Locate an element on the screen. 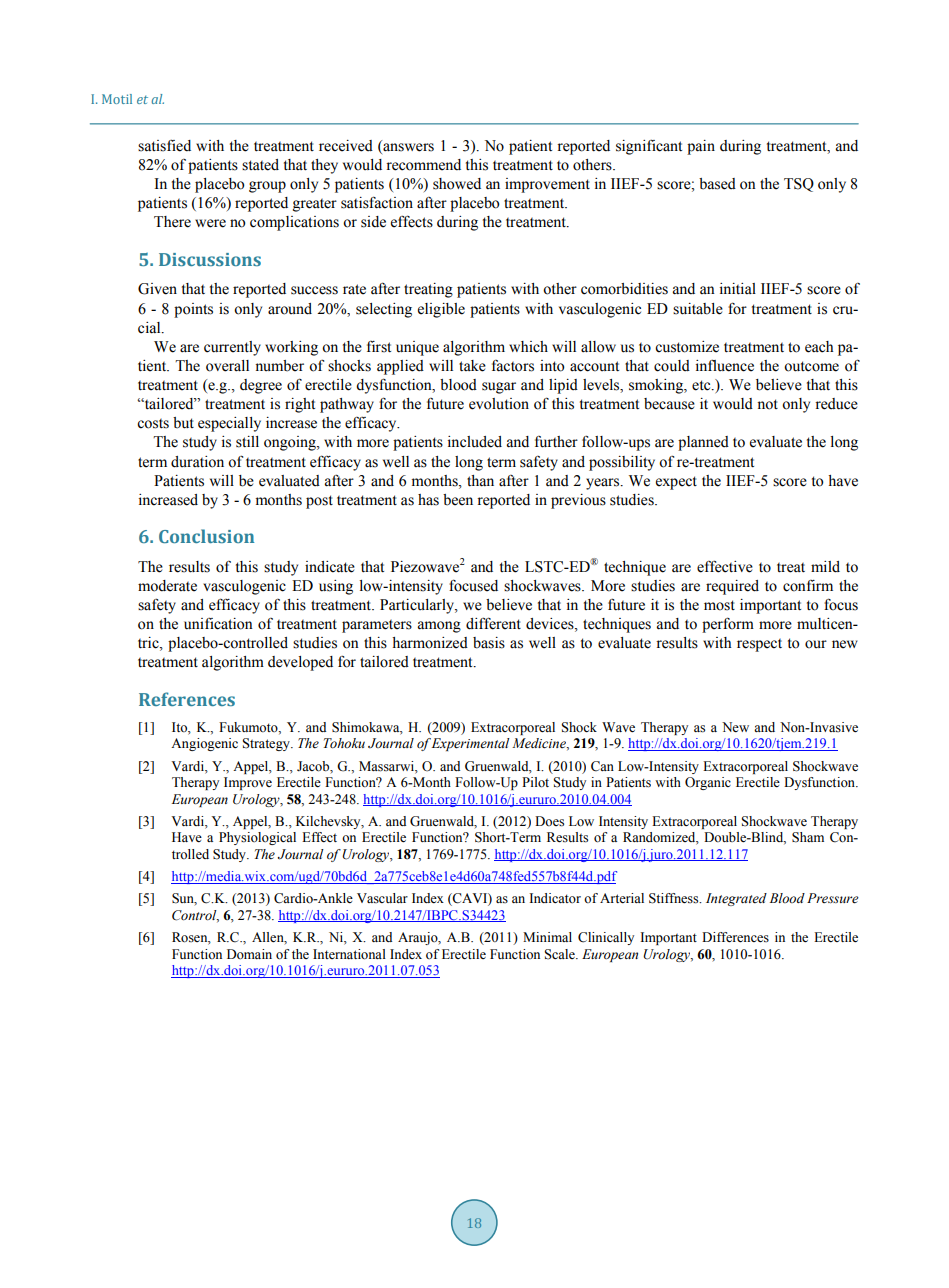 The width and height of the screenshot is (949, 1288). showed is located at coordinates (457, 184).
